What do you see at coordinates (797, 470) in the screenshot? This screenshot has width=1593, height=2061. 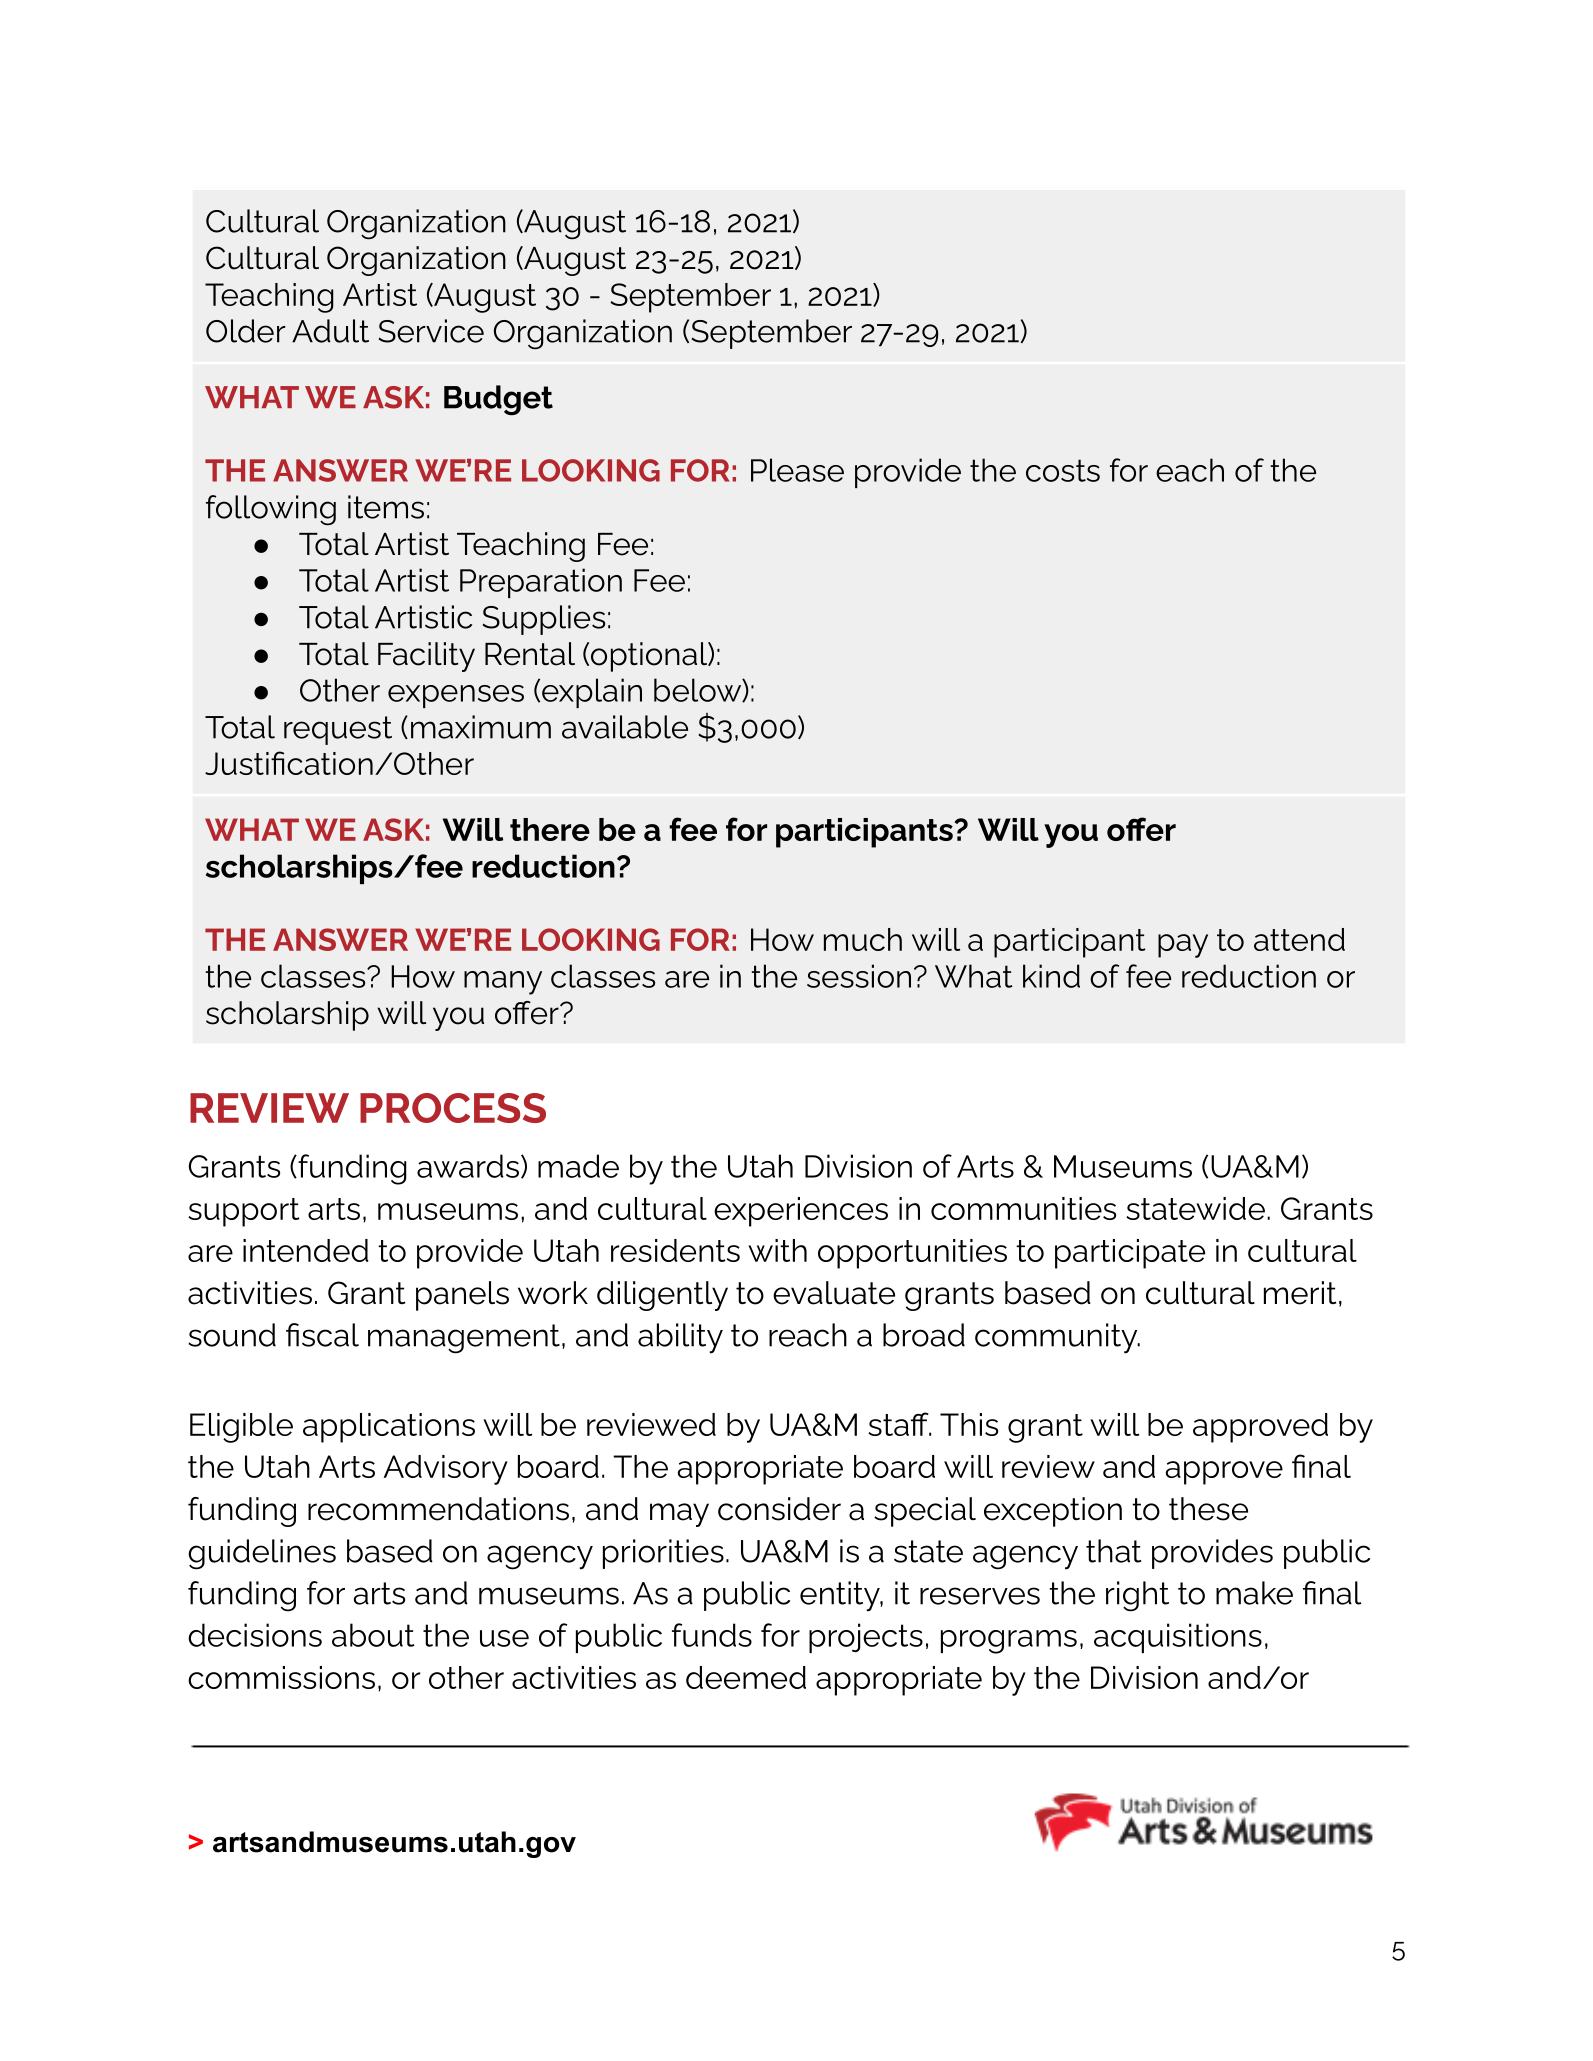 I see `Please` at bounding box center [797, 470].
